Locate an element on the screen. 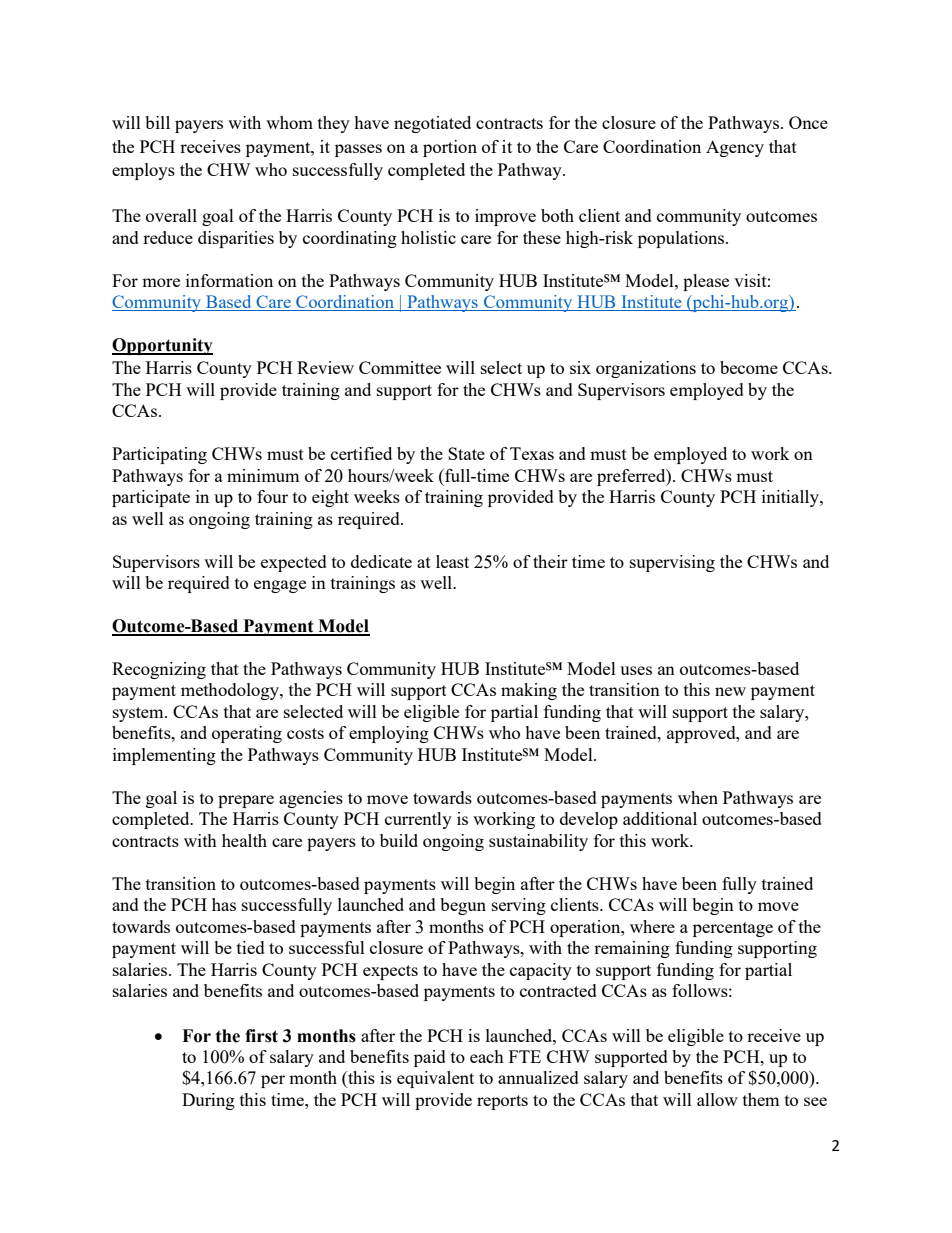 Image resolution: width=952 pixels, height=1233 pixels. During is located at coordinates (208, 1101).
